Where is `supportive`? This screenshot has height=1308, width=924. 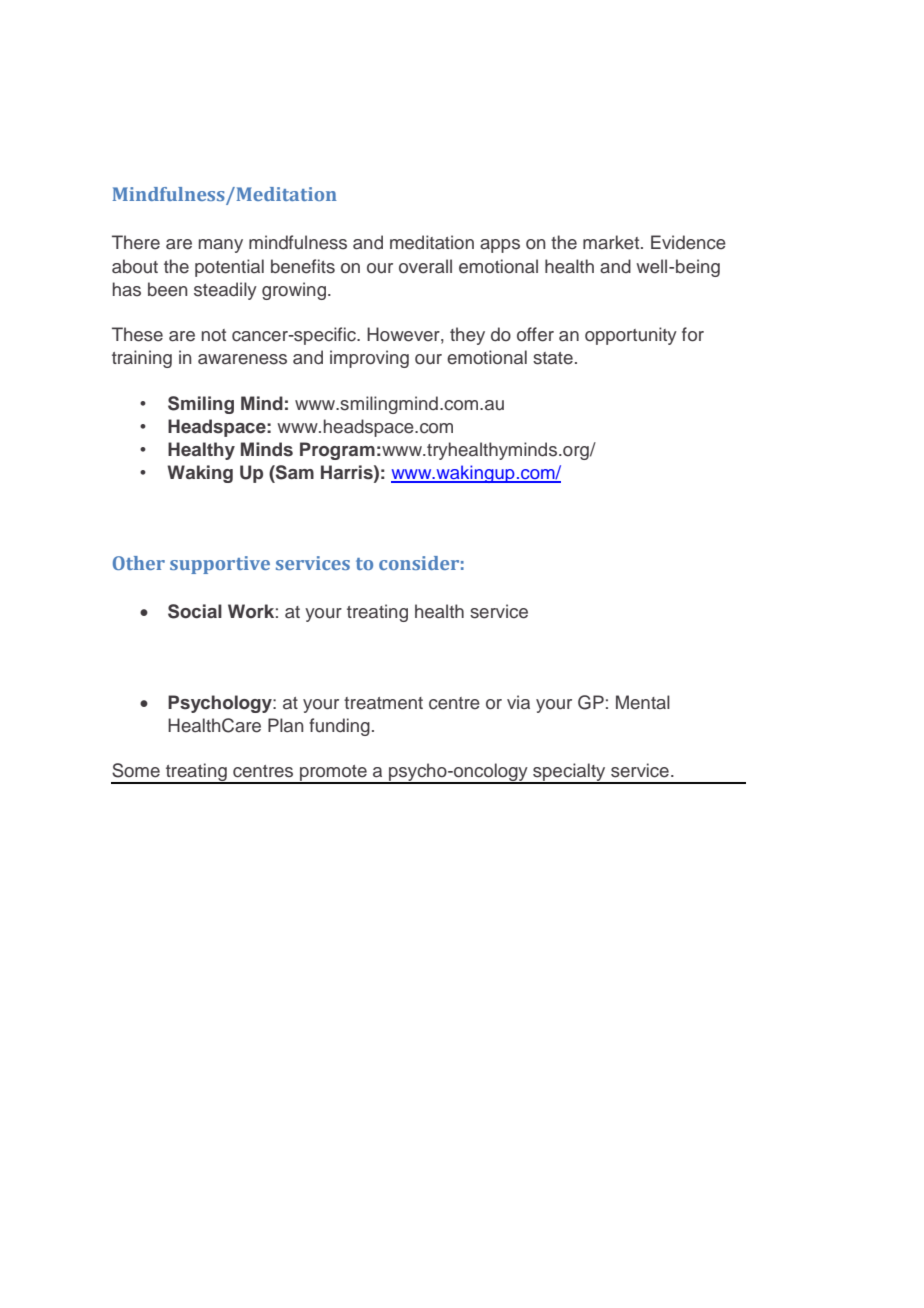
supportive is located at coordinates (220, 565).
